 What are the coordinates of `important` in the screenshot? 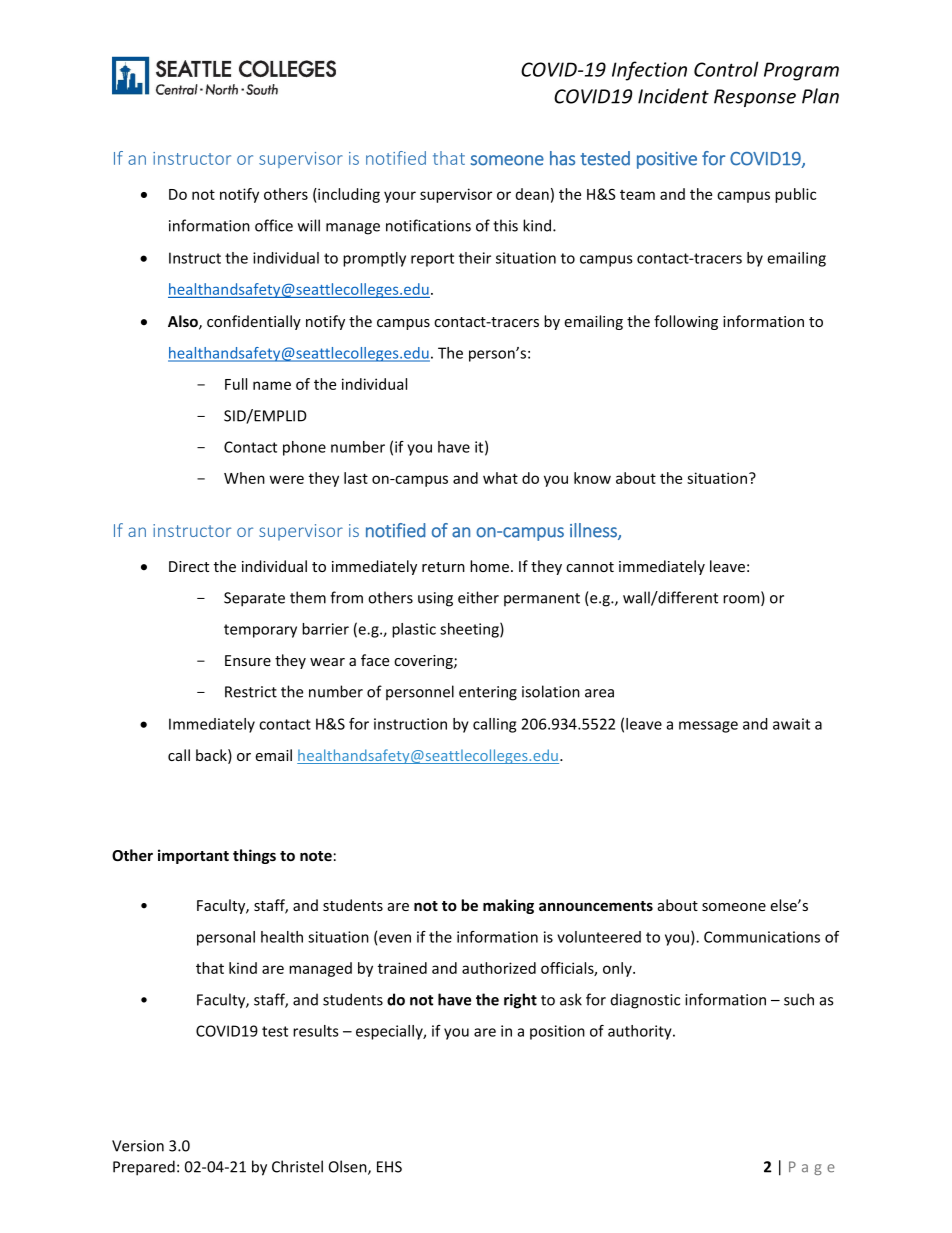 It's located at (193, 856).
